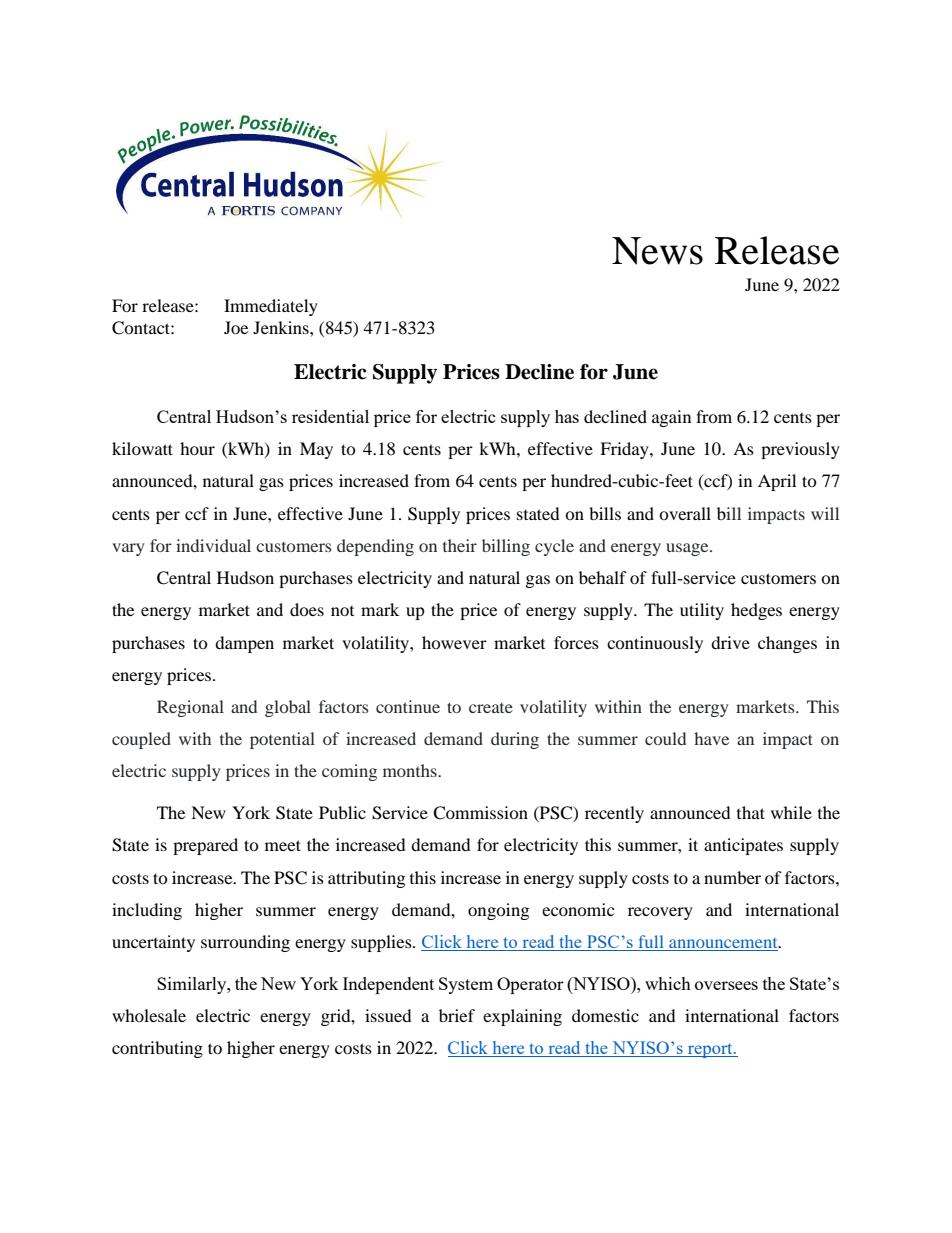 Image resolution: width=952 pixels, height=1233 pixels. Describe the element at coordinates (454, 642) in the document. I see `however` at that location.
